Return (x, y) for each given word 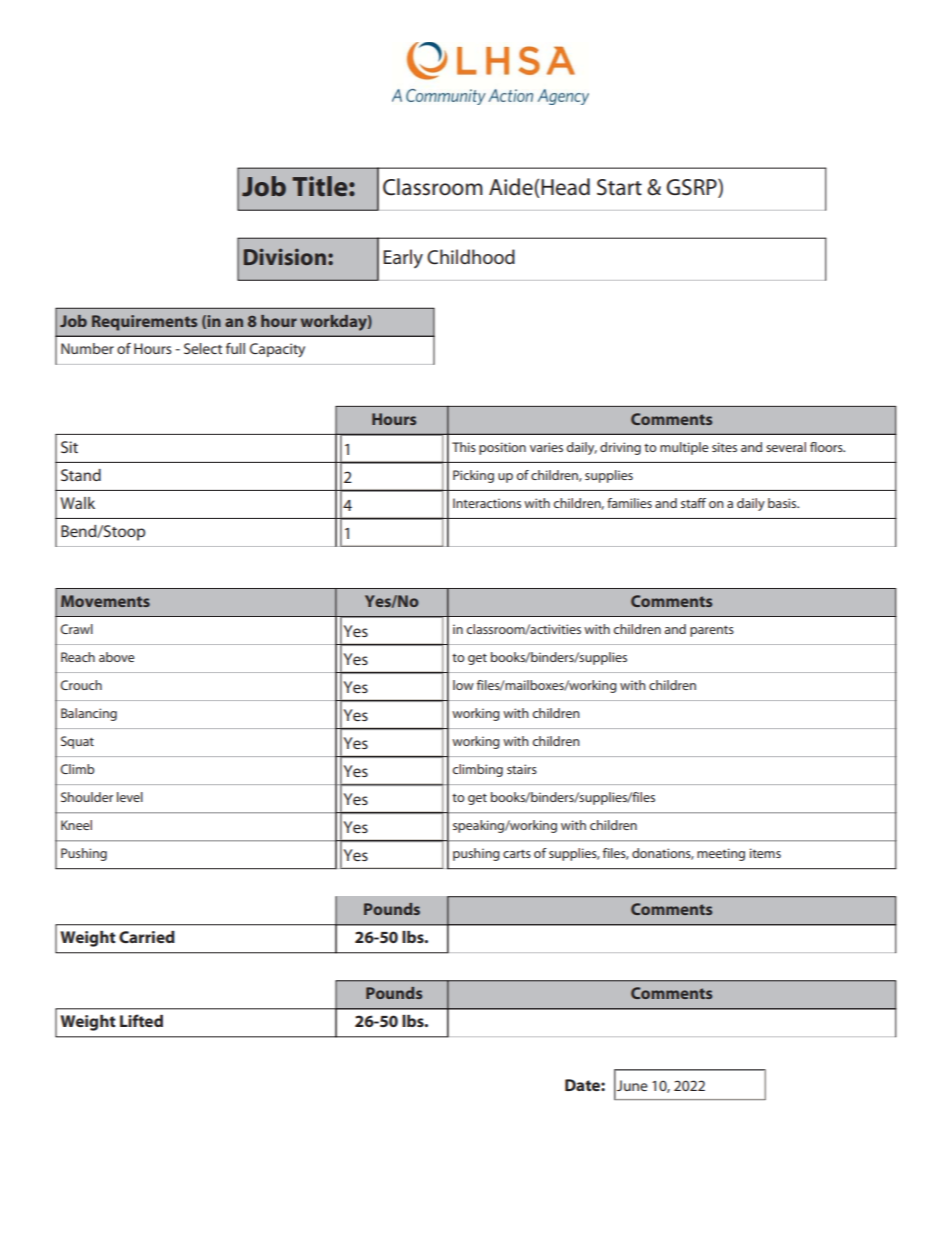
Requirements (144, 323)
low (463, 685)
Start (619, 187)
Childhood (471, 257)
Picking (473, 476)
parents (712, 631)
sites (724, 447)
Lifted (141, 1020)
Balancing (89, 714)
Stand (81, 475)
